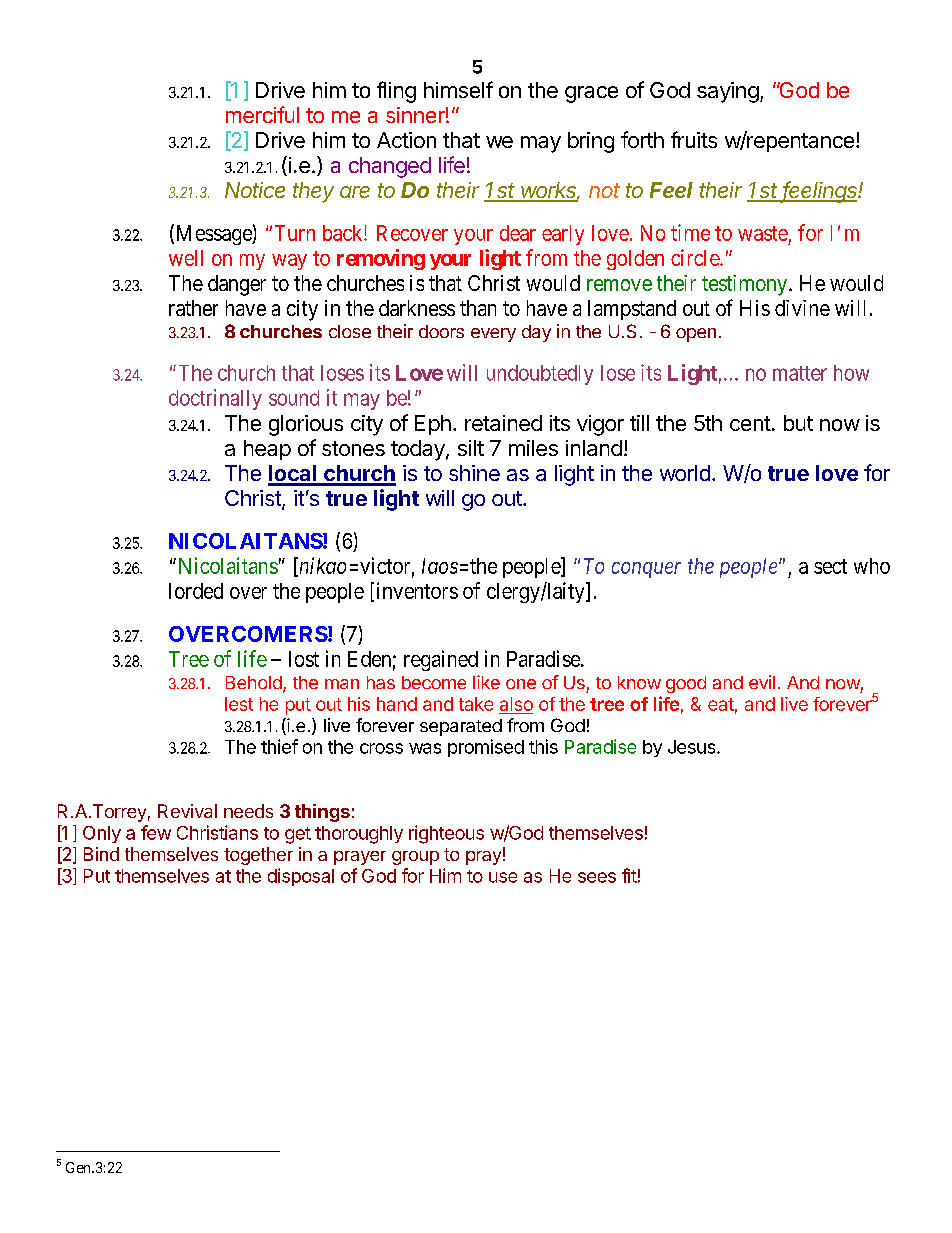 This page has width=952, height=1233. I want to click on use, so click(503, 877).
